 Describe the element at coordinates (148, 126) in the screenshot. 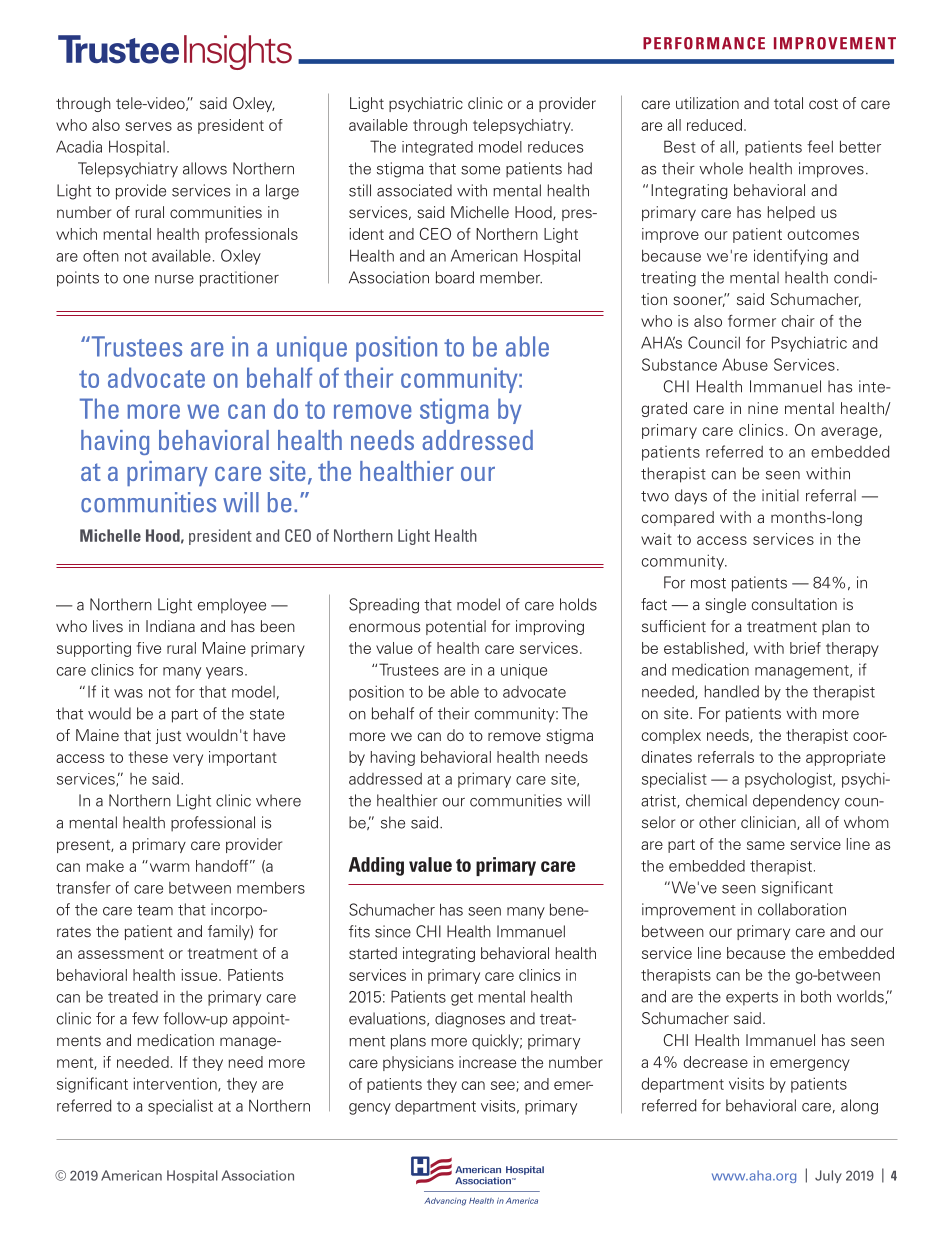

I see `serves` at that location.
